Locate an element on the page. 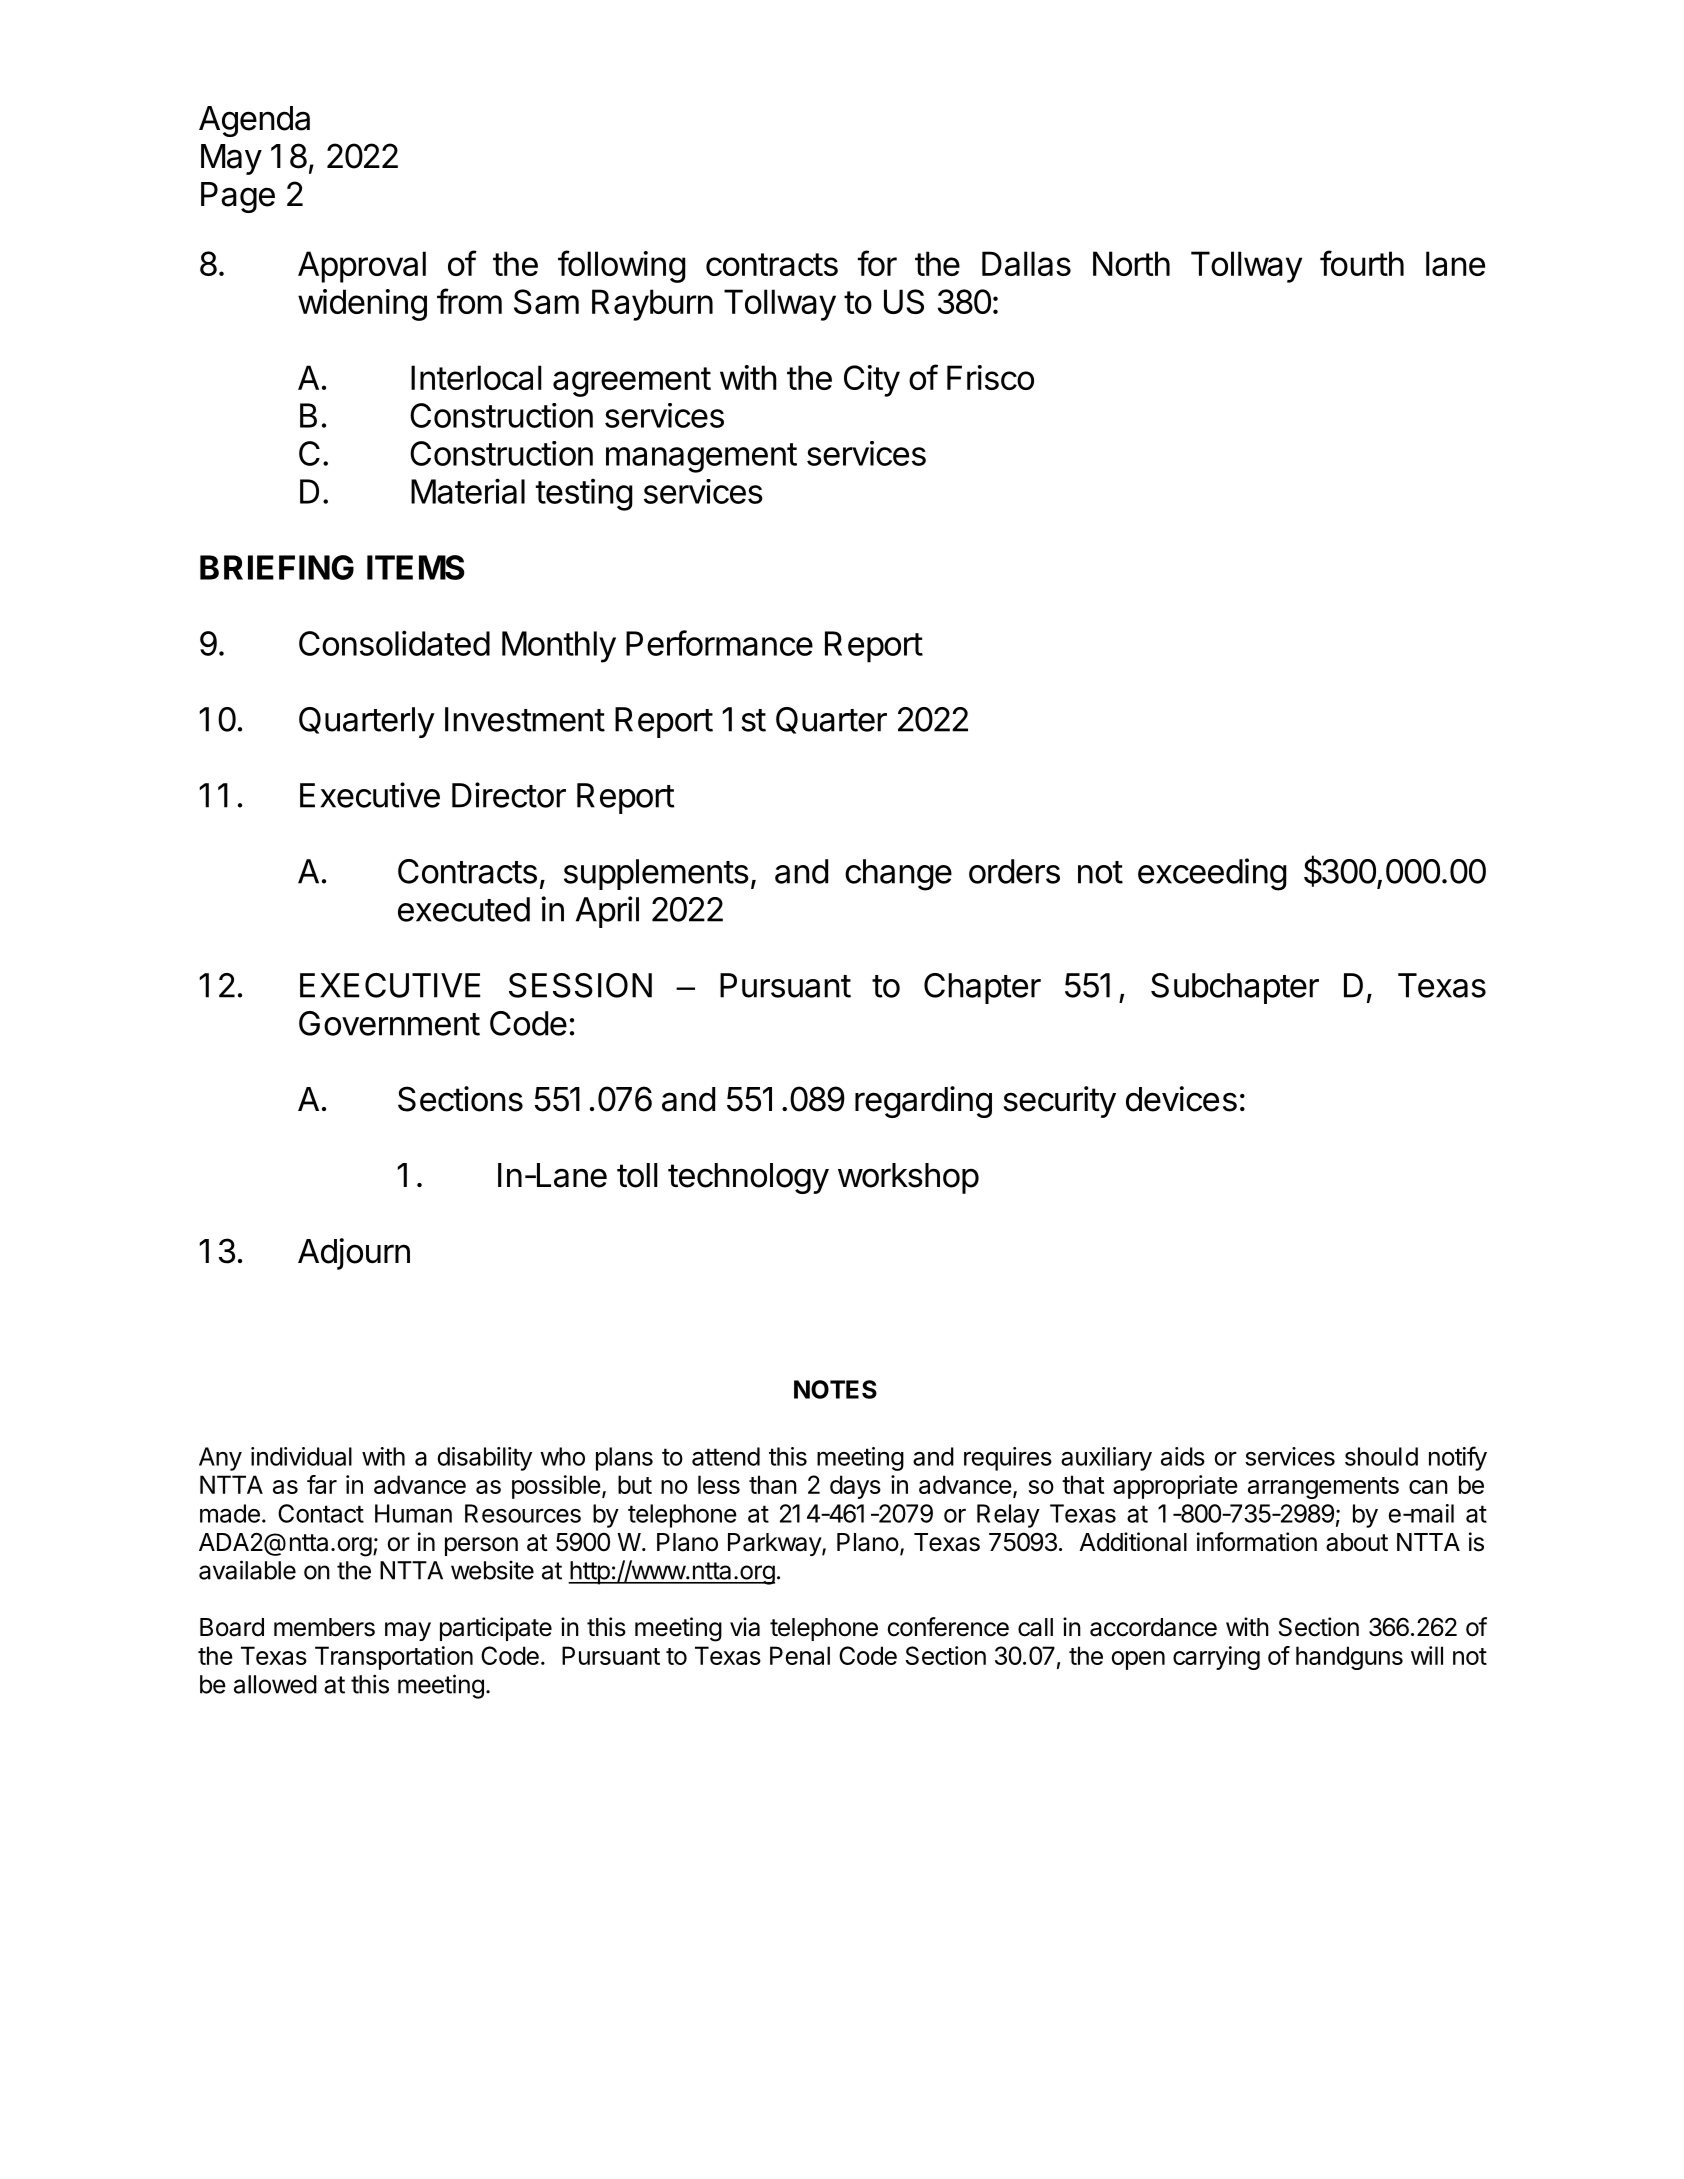 This document has width=1684, height=2179. Dallas is located at coordinates (1026, 263).
